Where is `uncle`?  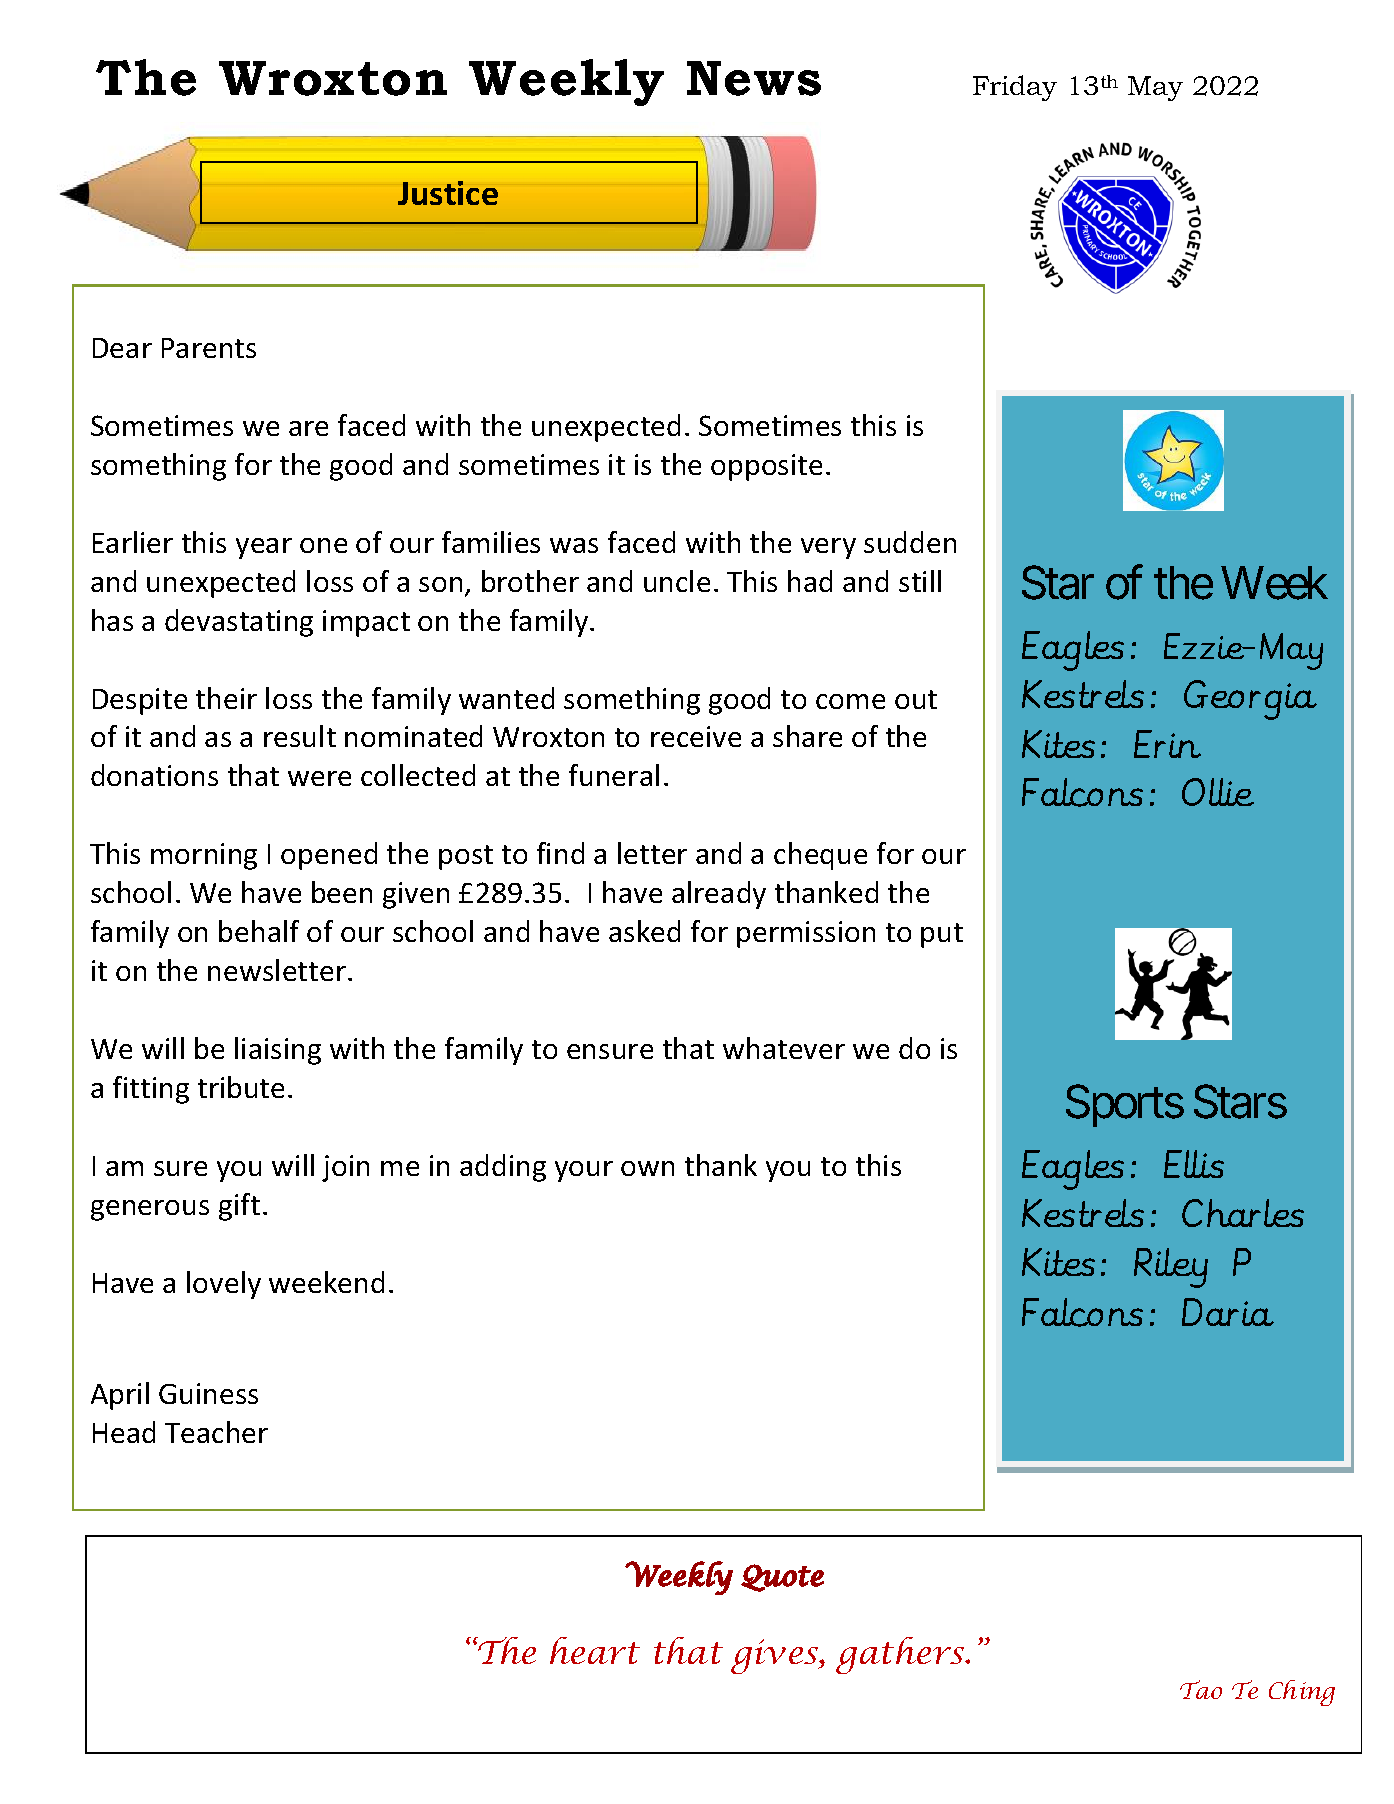 uncle is located at coordinates (677, 581).
